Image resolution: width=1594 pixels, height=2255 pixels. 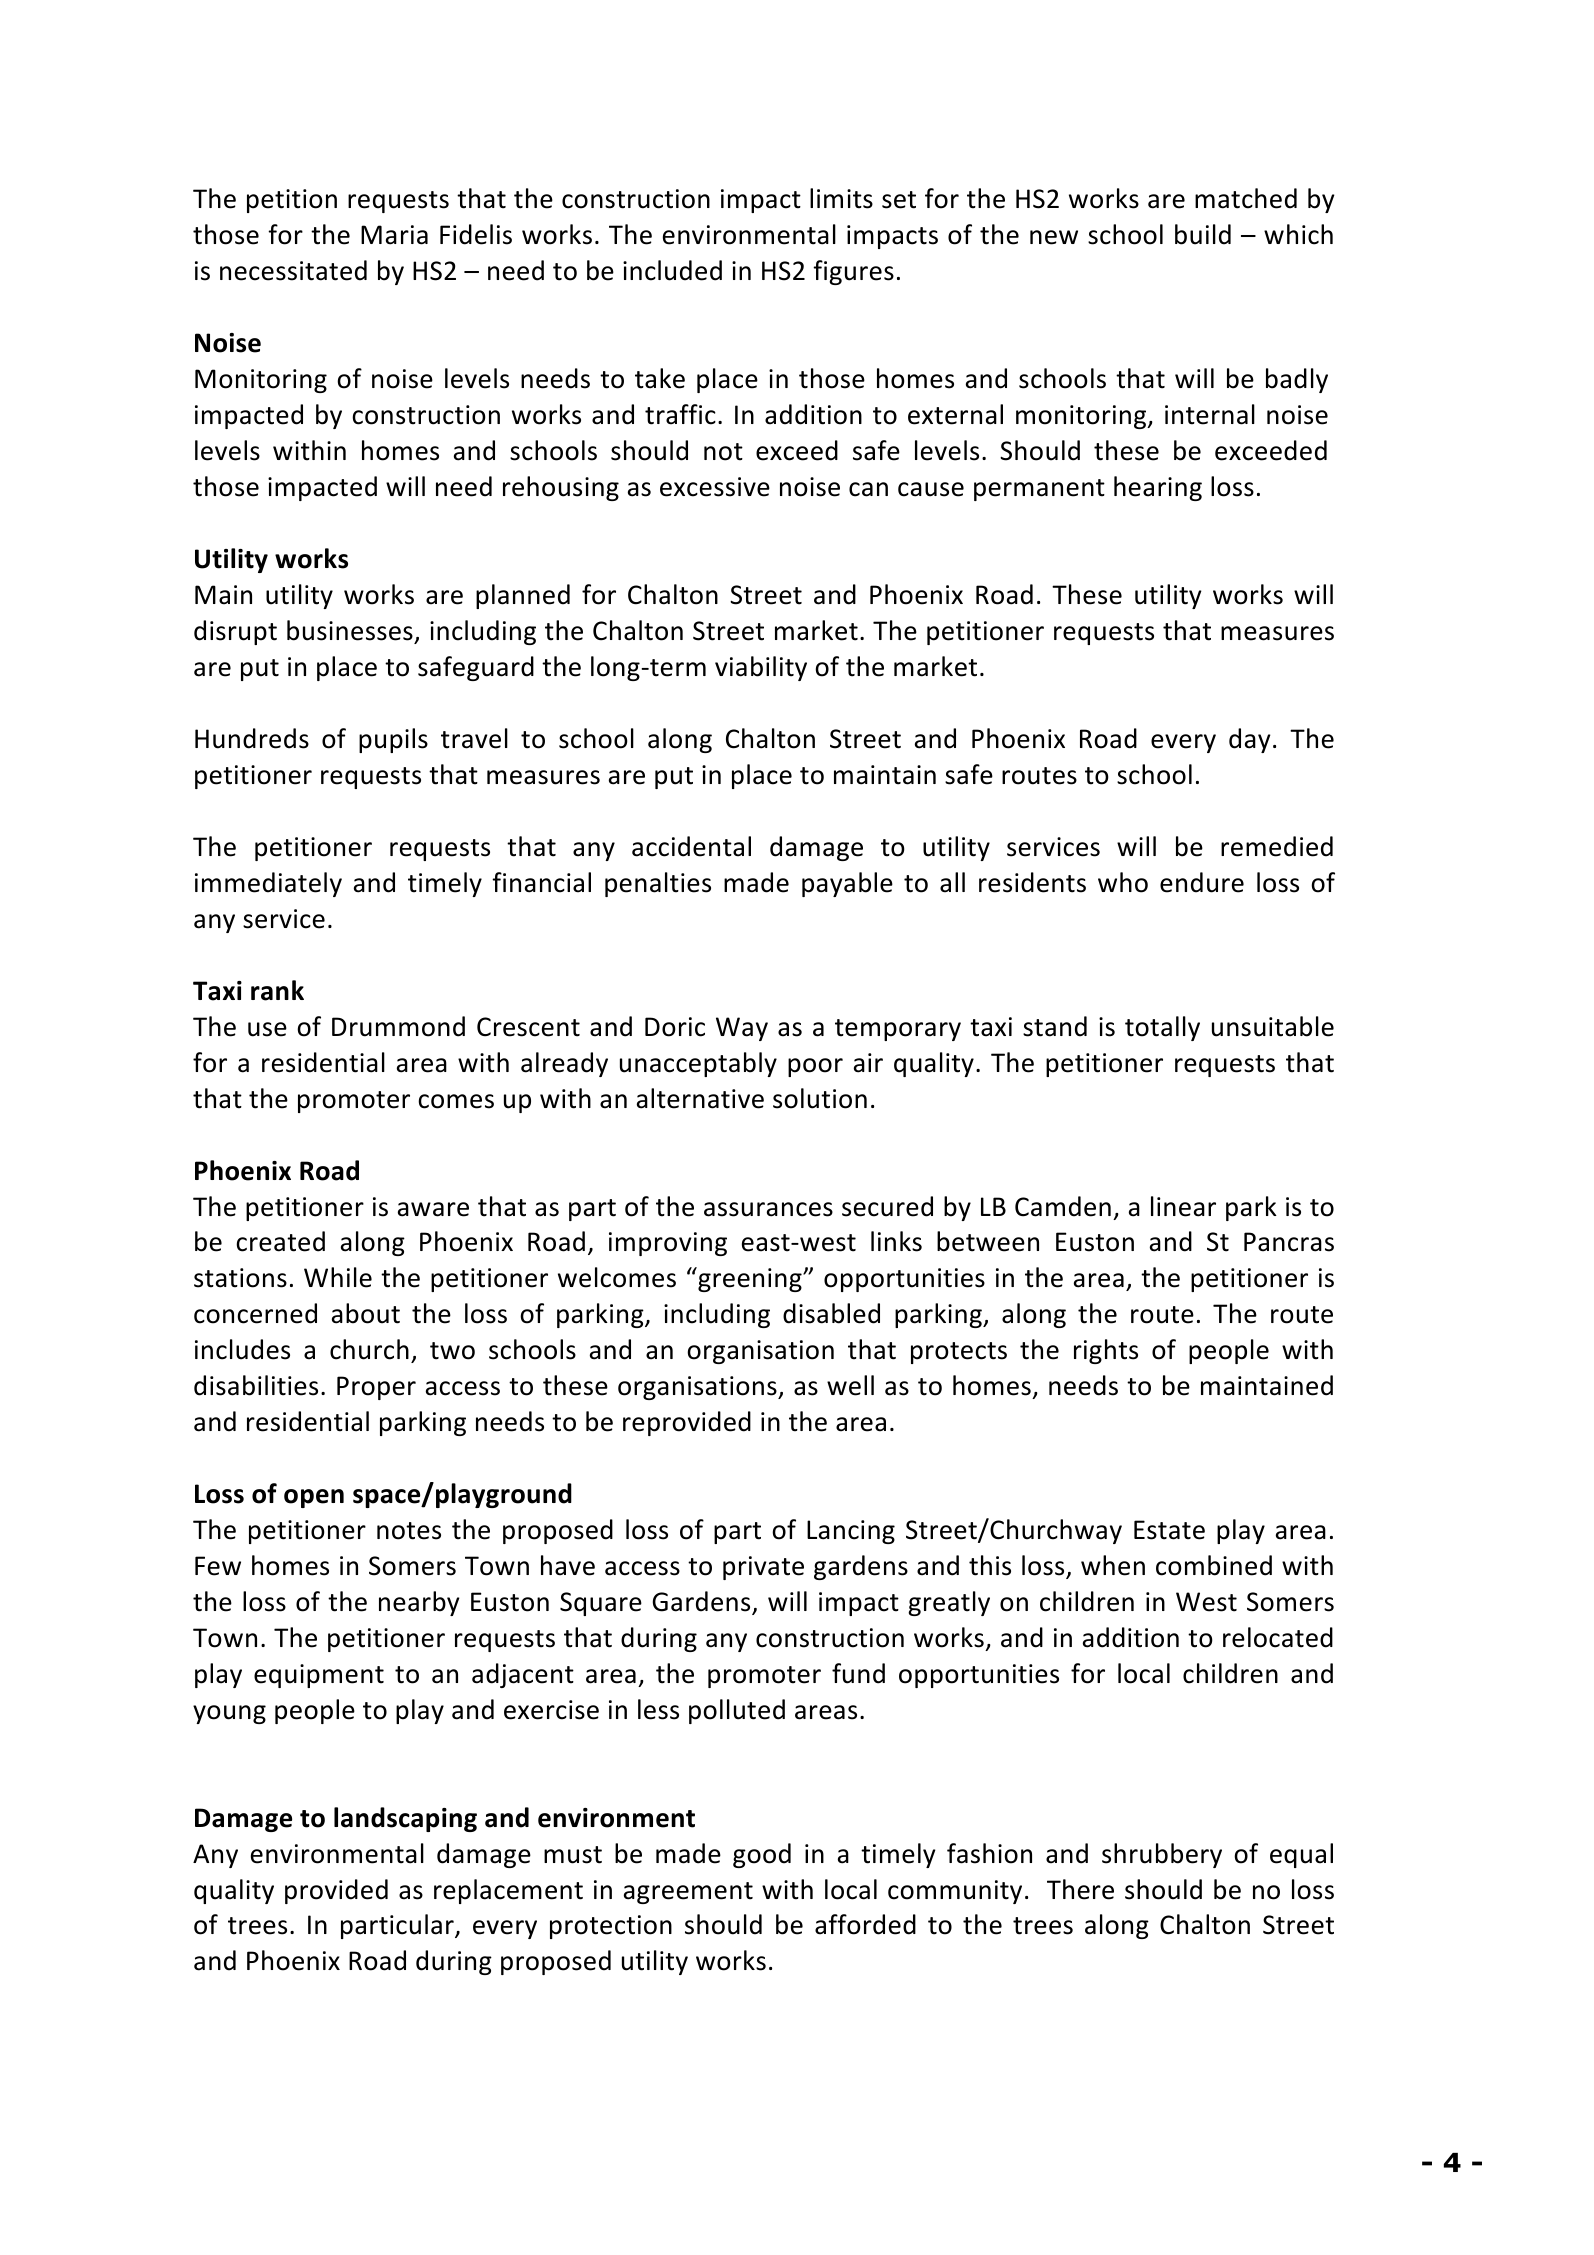 What do you see at coordinates (1169, 1530) in the screenshot?
I see `Estate` at bounding box center [1169, 1530].
